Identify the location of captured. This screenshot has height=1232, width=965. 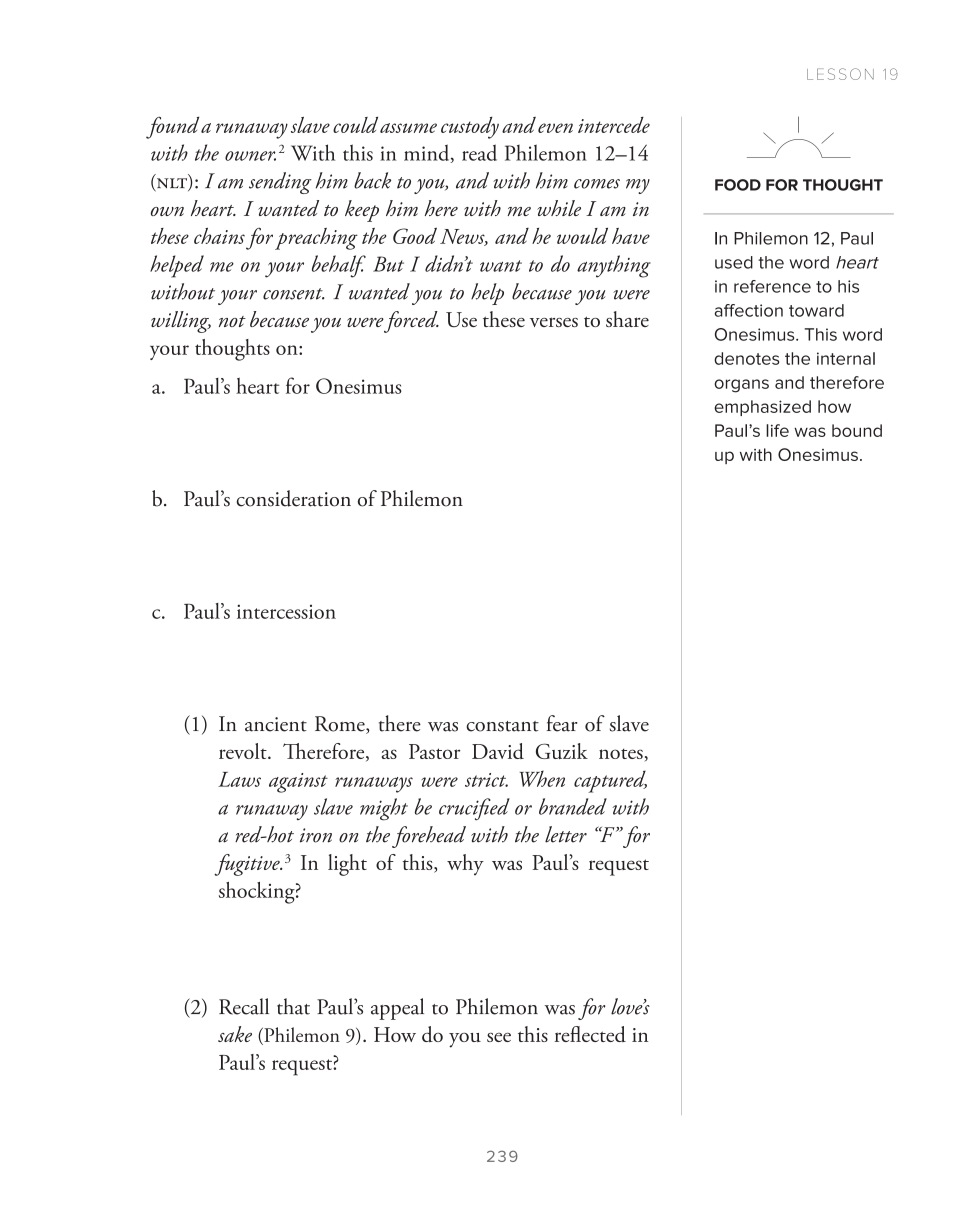
(610, 781).
